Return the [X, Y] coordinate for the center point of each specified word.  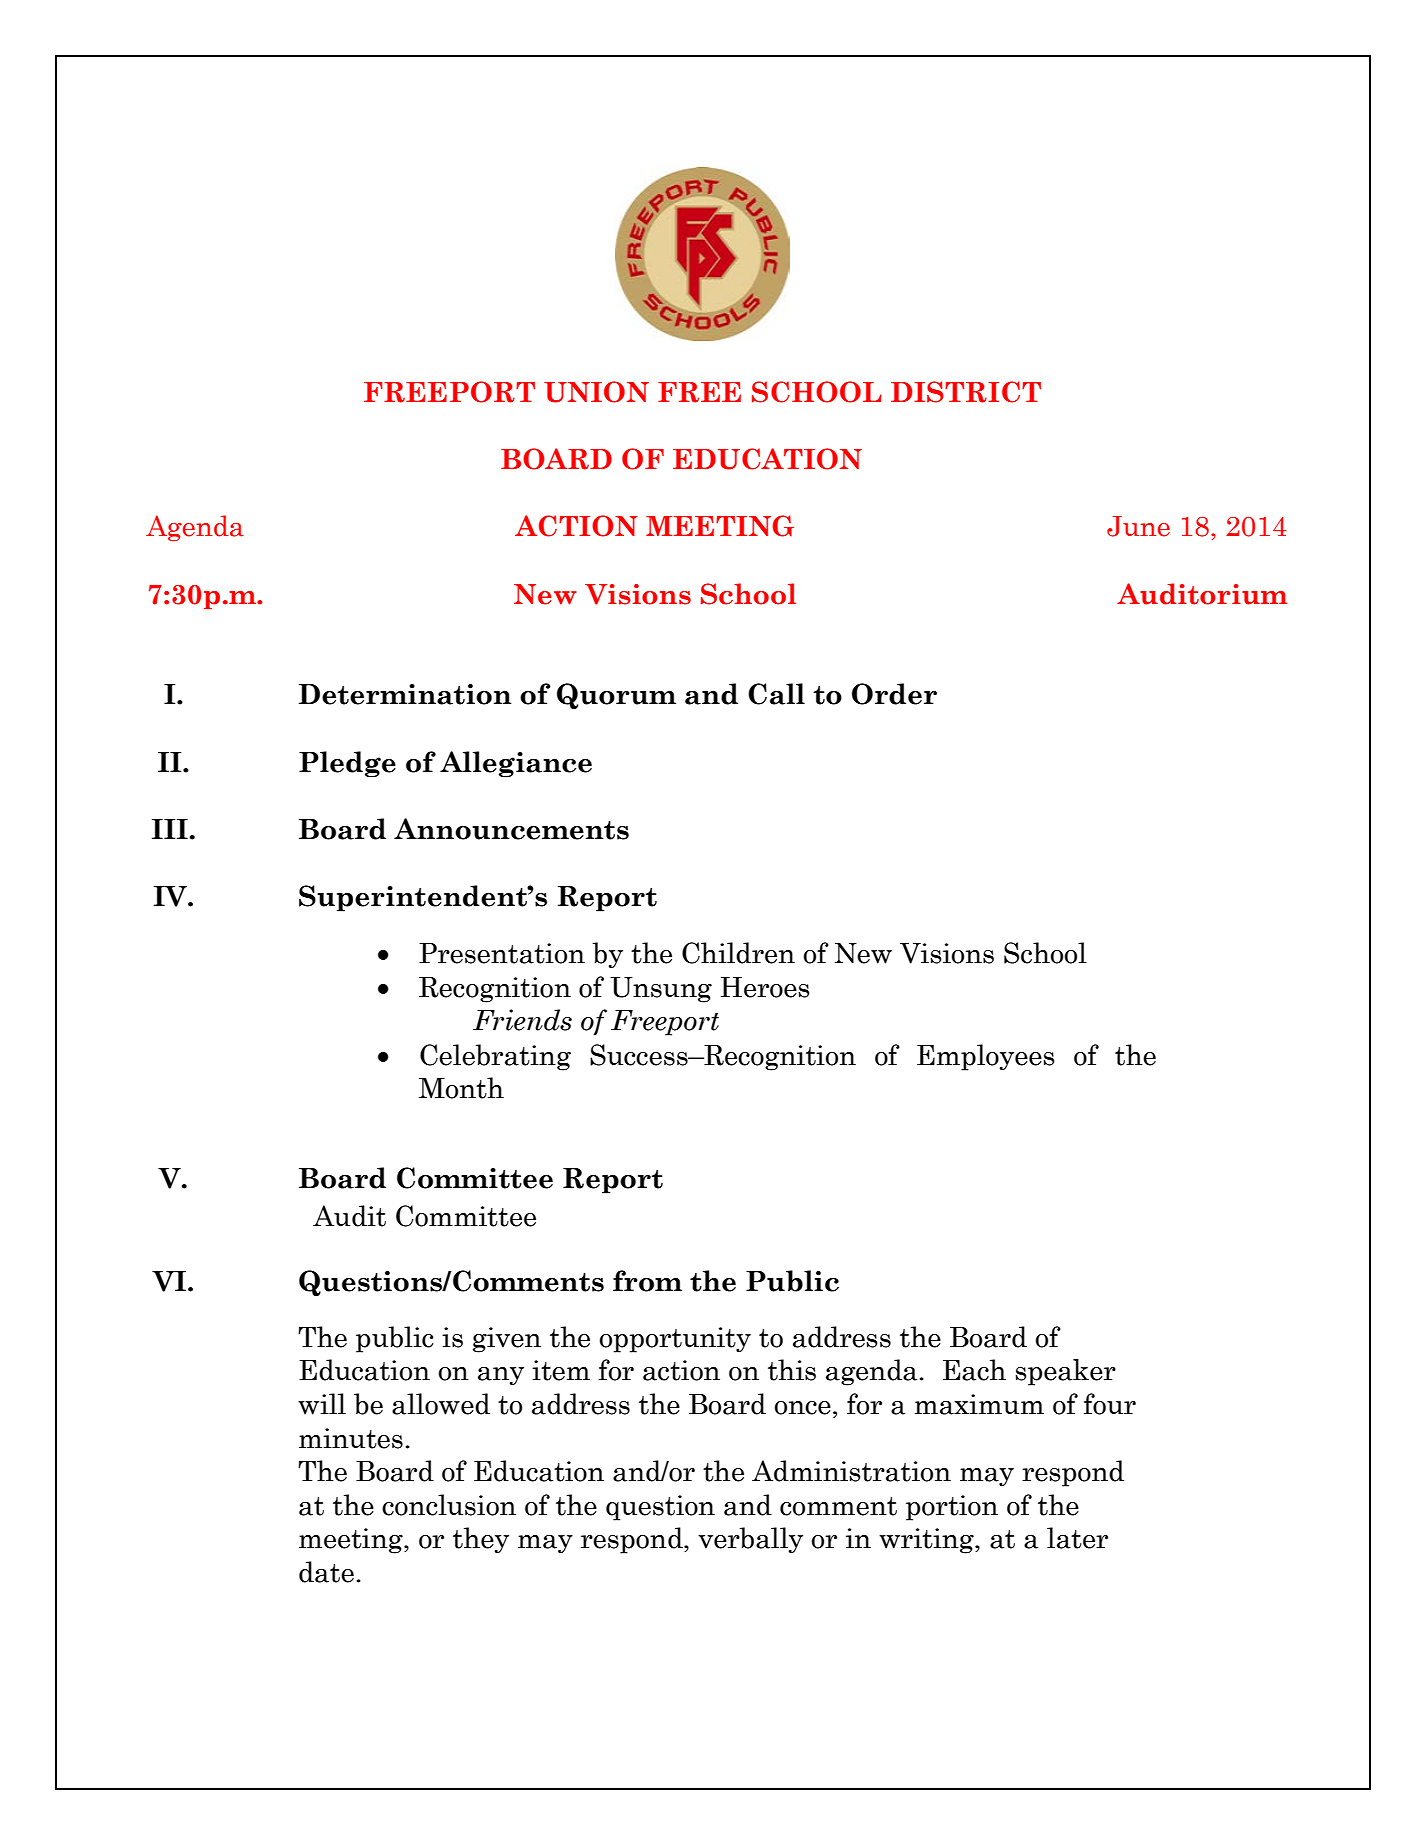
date [326, 1572]
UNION [596, 392]
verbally [750, 1540]
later [1077, 1538]
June [1138, 526]
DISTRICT [966, 392]
